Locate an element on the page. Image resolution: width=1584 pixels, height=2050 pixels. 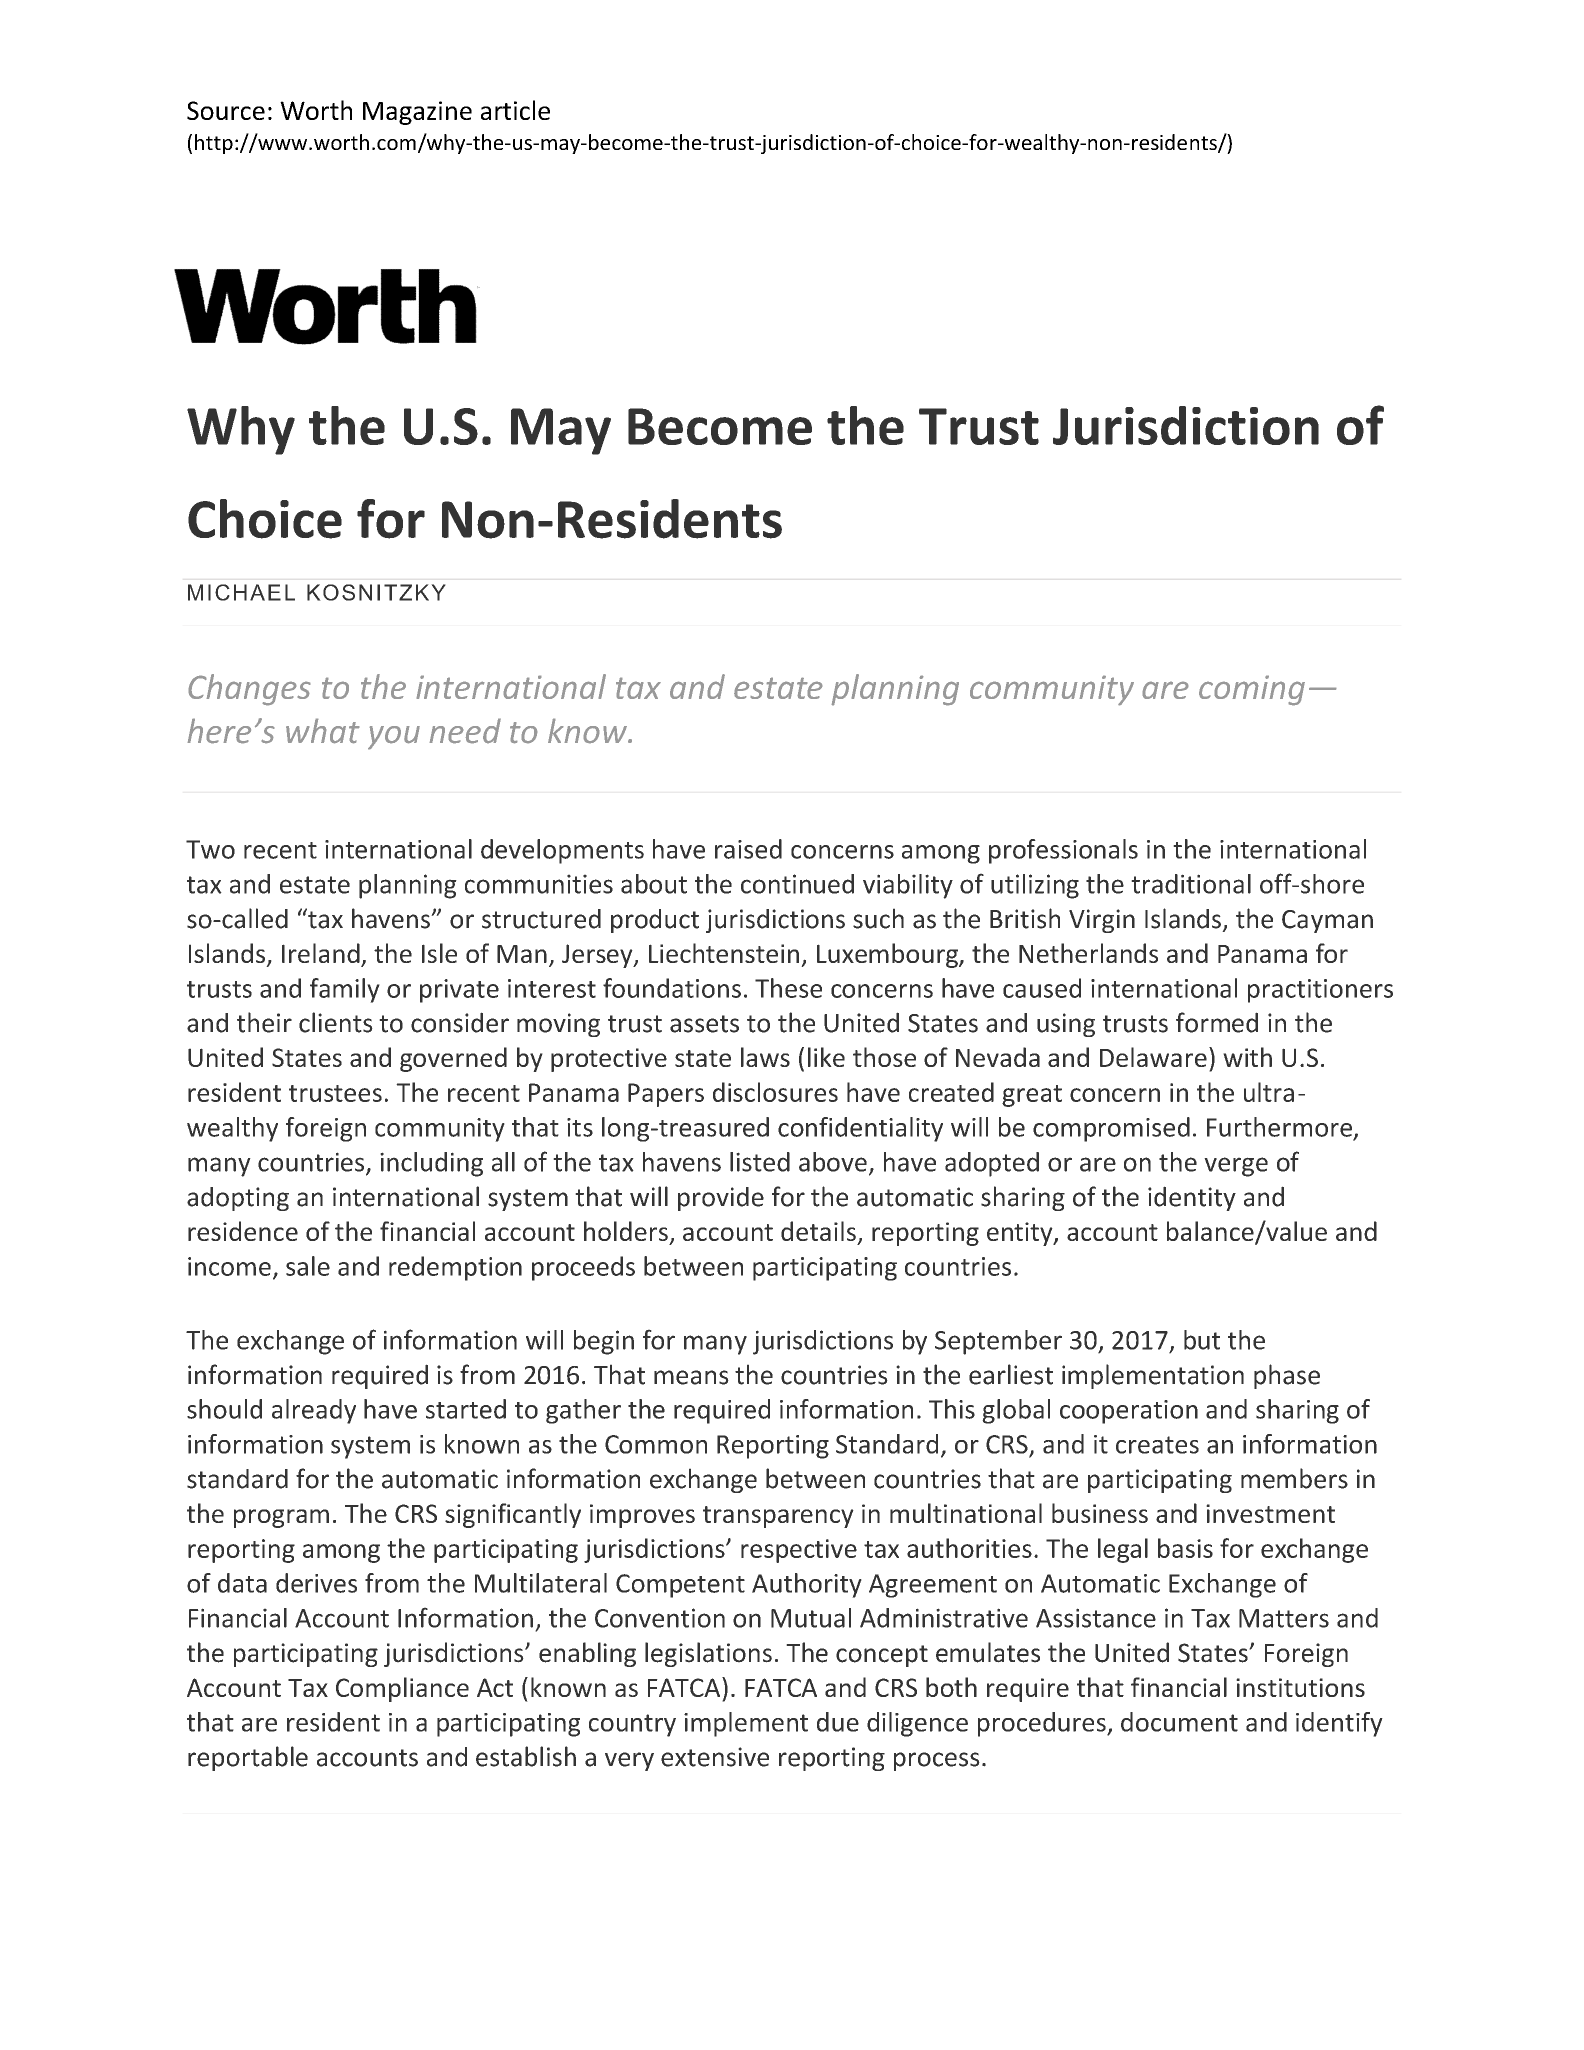
coming is located at coordinates (1252, 690).
